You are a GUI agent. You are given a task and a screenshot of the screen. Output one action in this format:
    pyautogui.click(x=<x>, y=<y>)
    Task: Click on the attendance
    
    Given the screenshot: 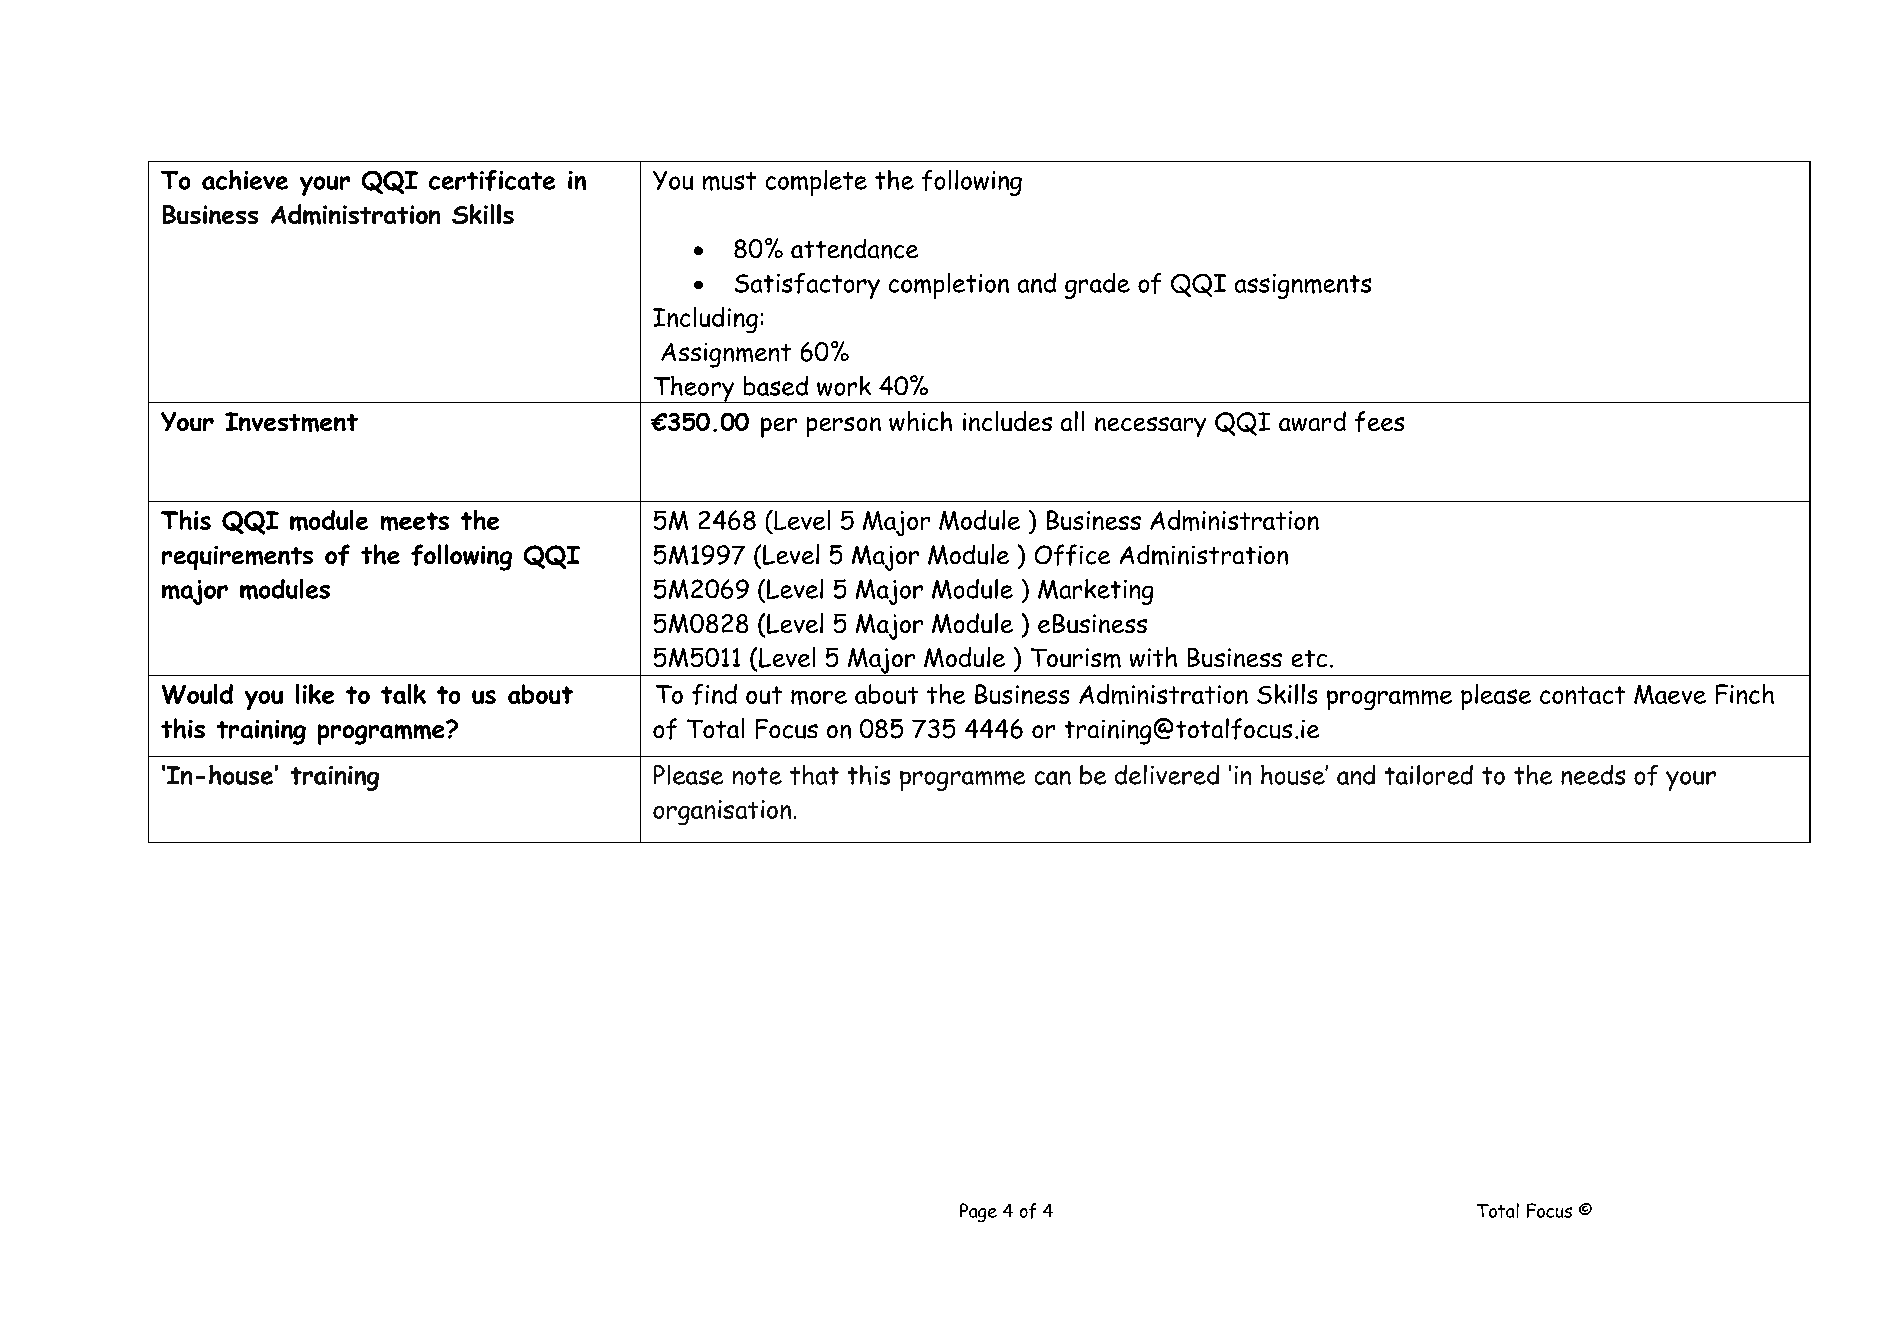 What is the action you would take?
    pyautogui.click(x=854, y=249)
